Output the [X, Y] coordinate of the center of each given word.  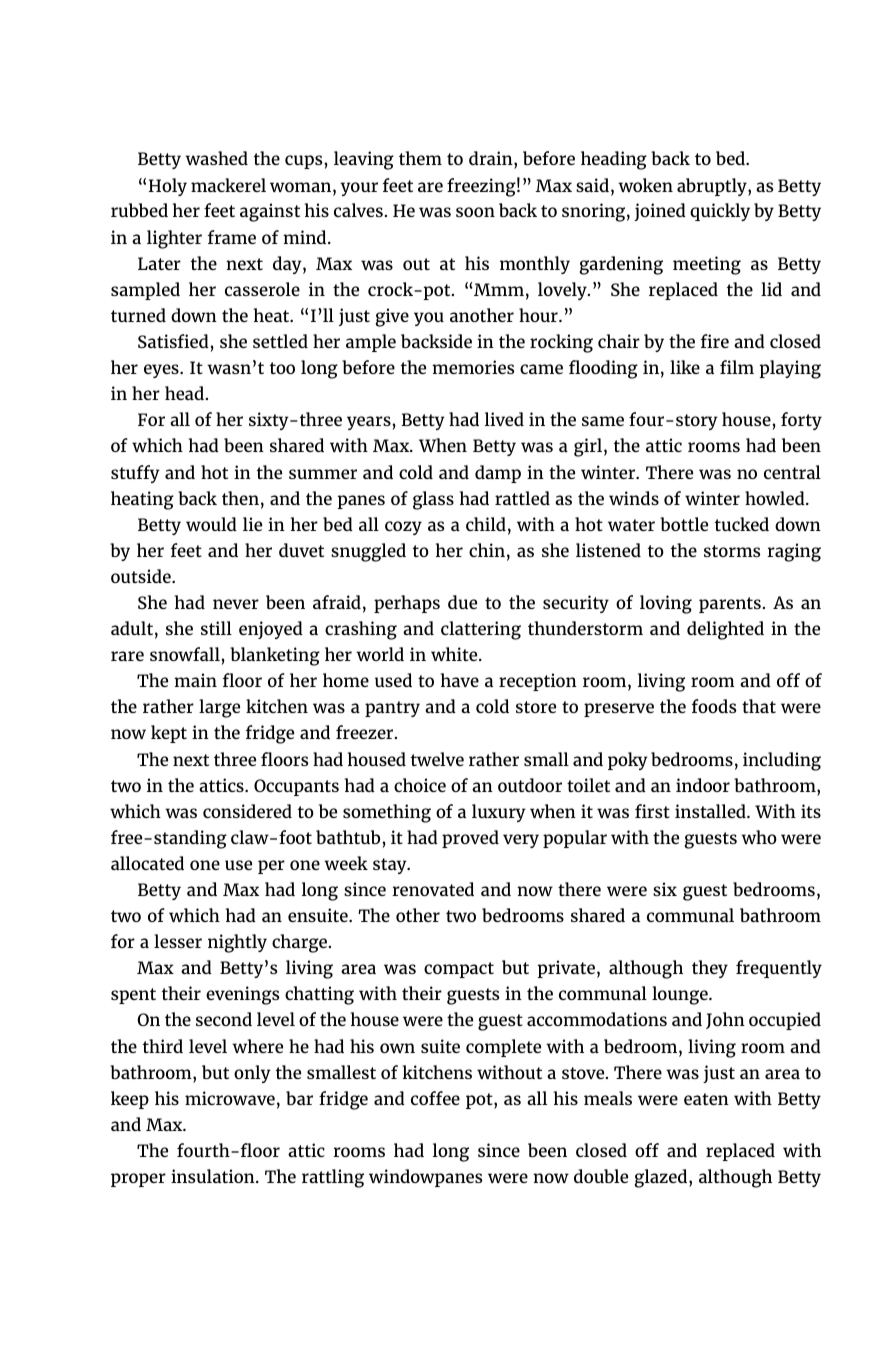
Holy [168, 187]
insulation [214, 1176]
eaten [706, 1099]
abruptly [713, 187]
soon [475, 212]
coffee [435, 1098]
